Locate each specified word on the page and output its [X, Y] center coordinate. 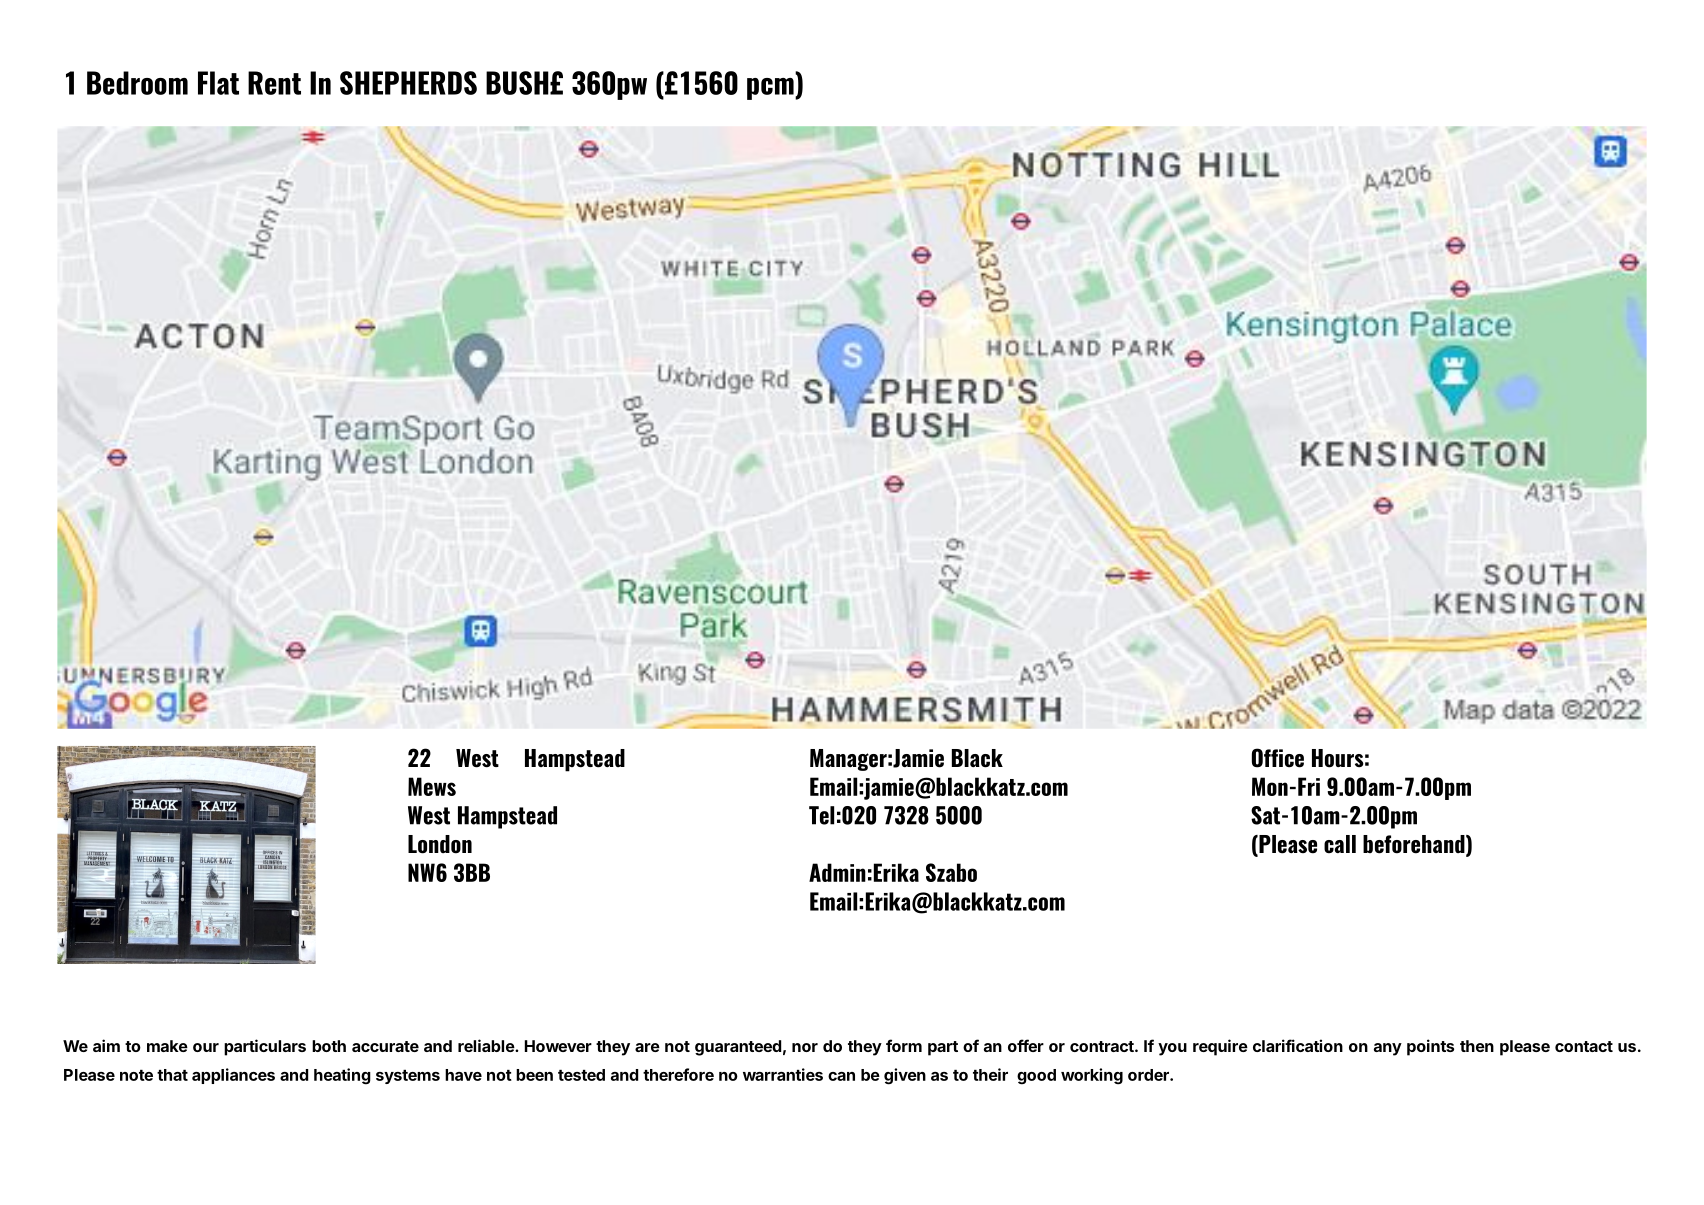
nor [805, 1047]
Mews [432, 786]
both [329, 1046]
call [1340, 844]
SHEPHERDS [408, 83]
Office [1278, 758]
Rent [274, 83]
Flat [218, 83]
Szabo [951, 872]
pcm [771, 89]
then [1477, 1046]
